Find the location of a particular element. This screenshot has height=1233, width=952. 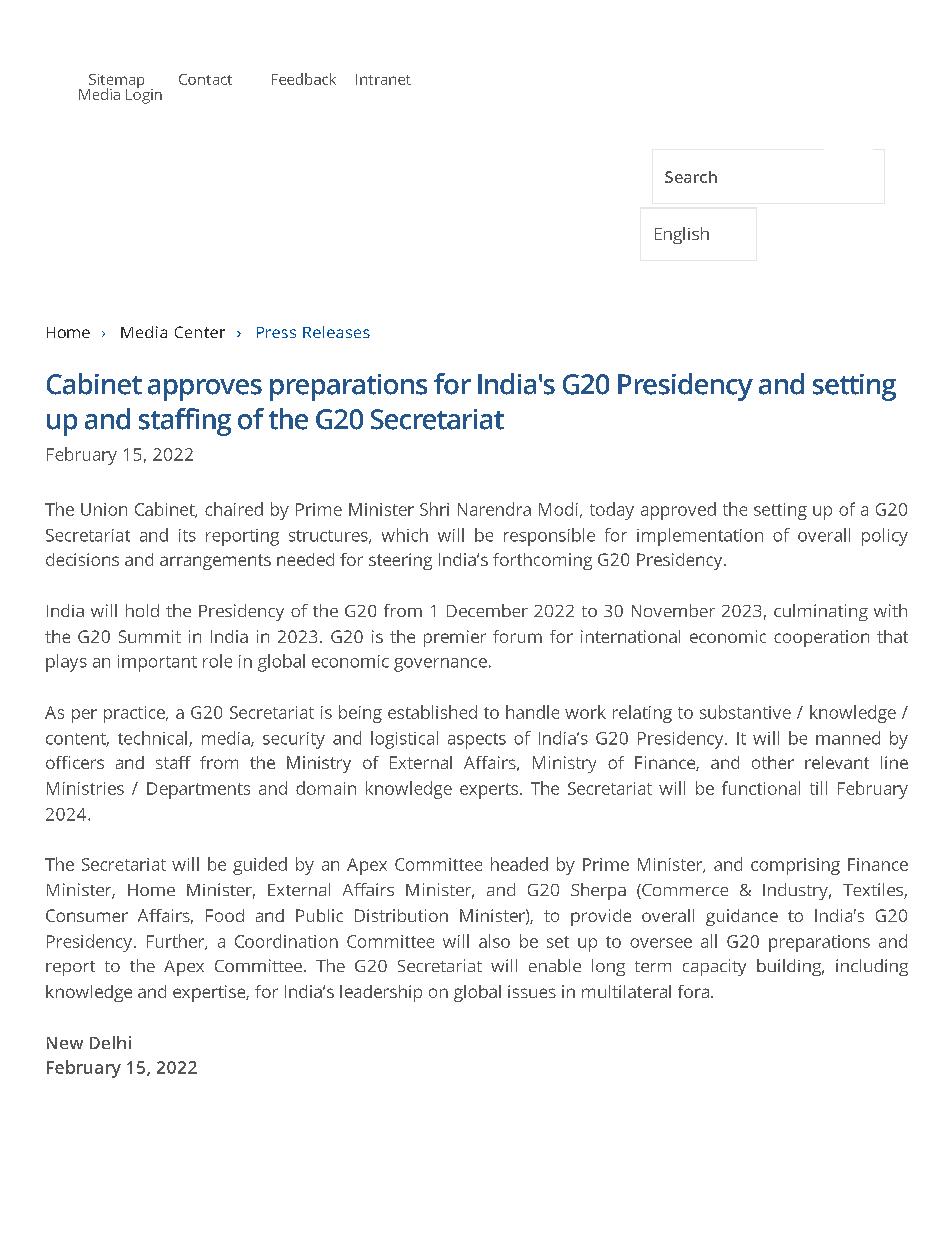

its is located at coordinates (187, 535).
